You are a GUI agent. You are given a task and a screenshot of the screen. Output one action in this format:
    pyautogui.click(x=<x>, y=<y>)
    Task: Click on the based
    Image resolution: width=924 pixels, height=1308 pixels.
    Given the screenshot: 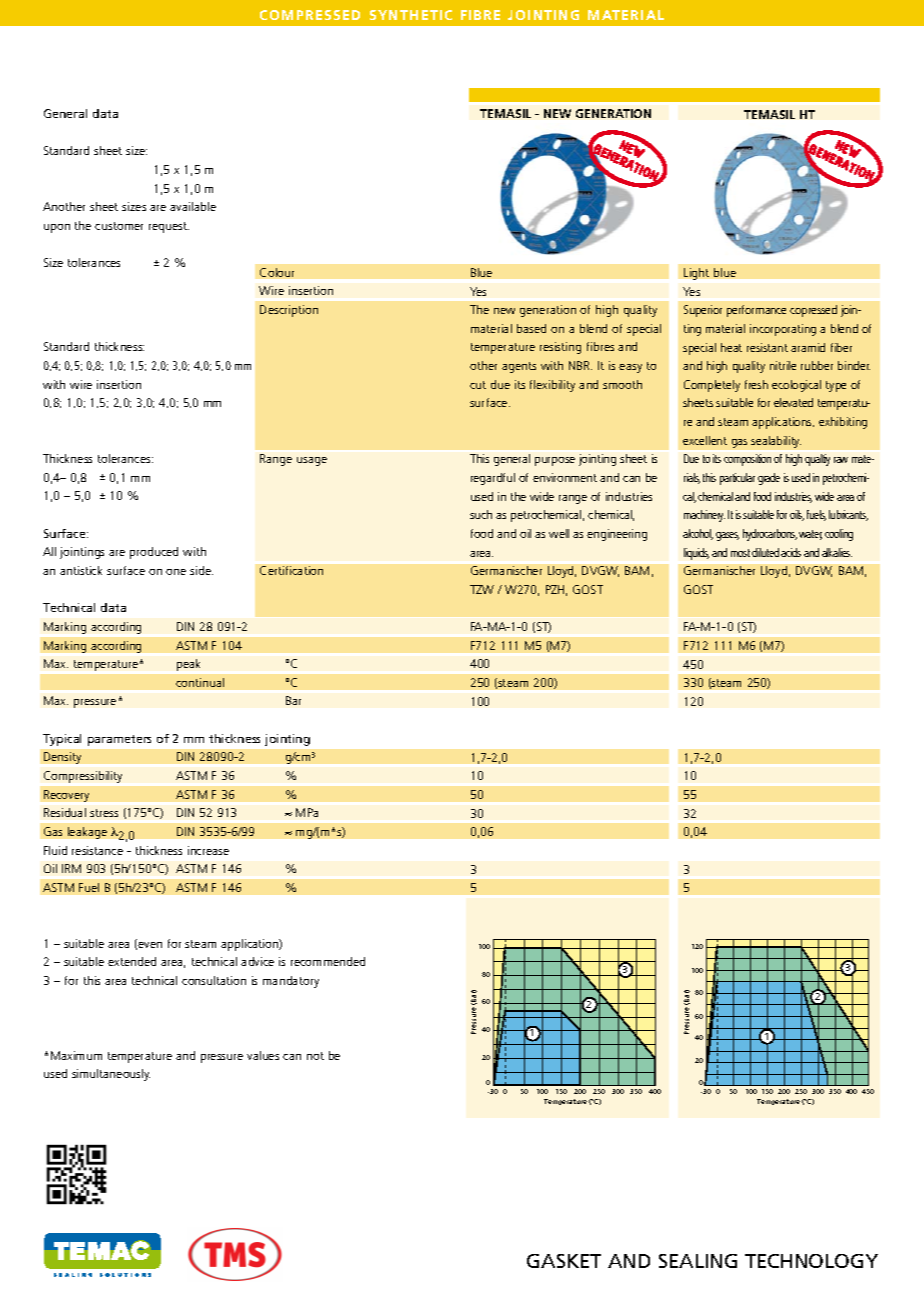 What is the action you would take?
    pyautogui.click(x=531, y=328)
